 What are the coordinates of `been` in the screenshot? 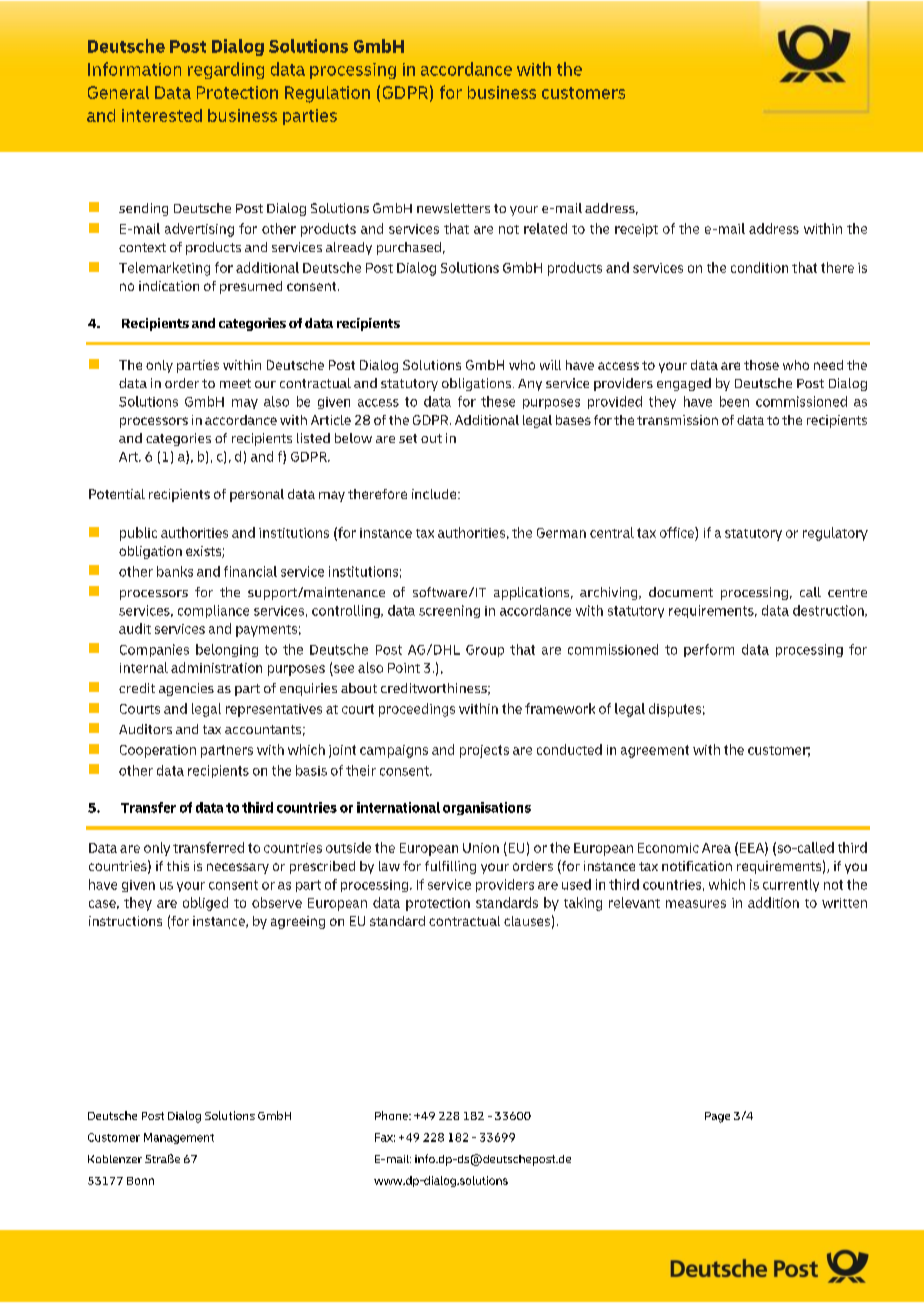 It's located at (734, 401).
